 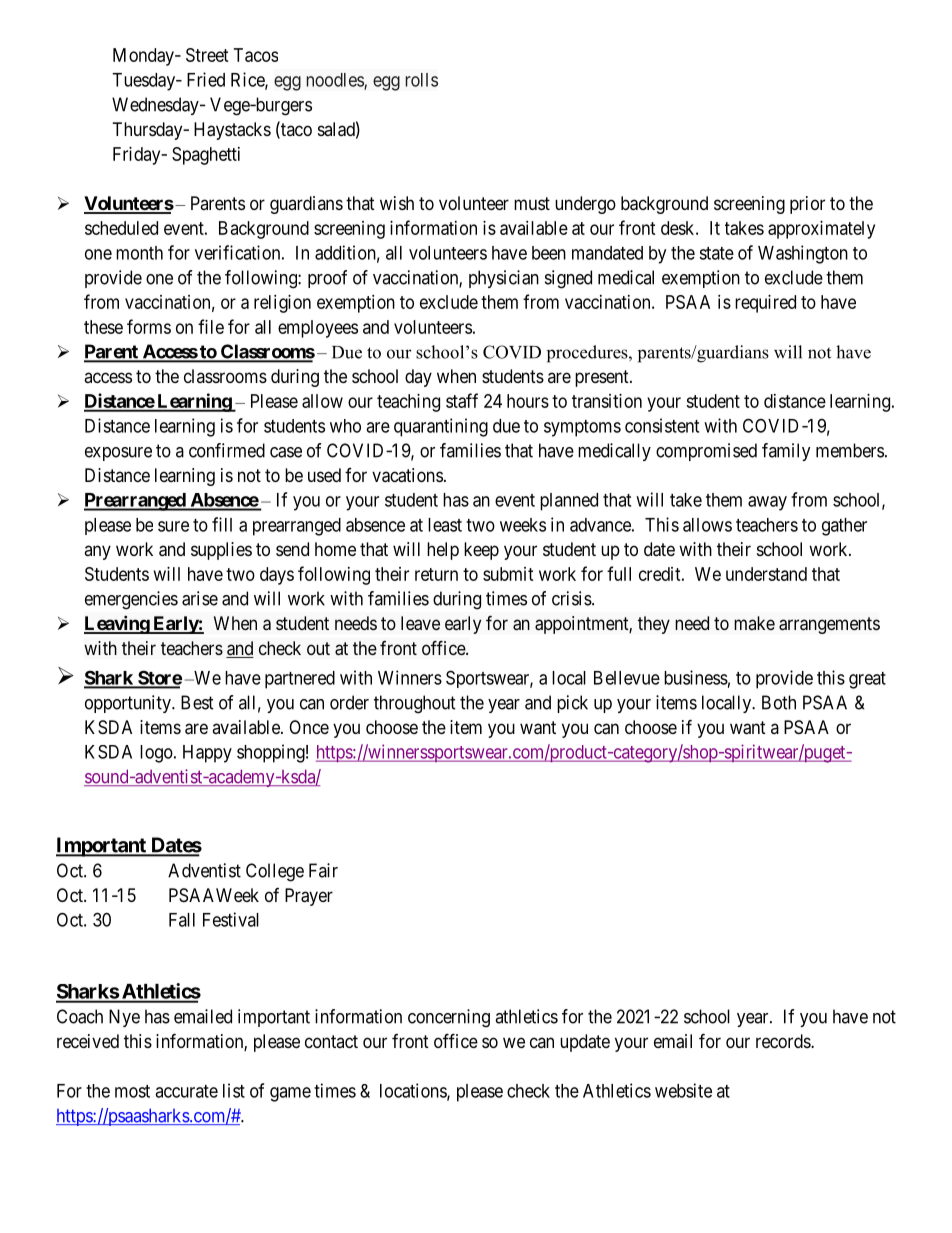 I want to click on confirmed, so click(x=227, y=450).
